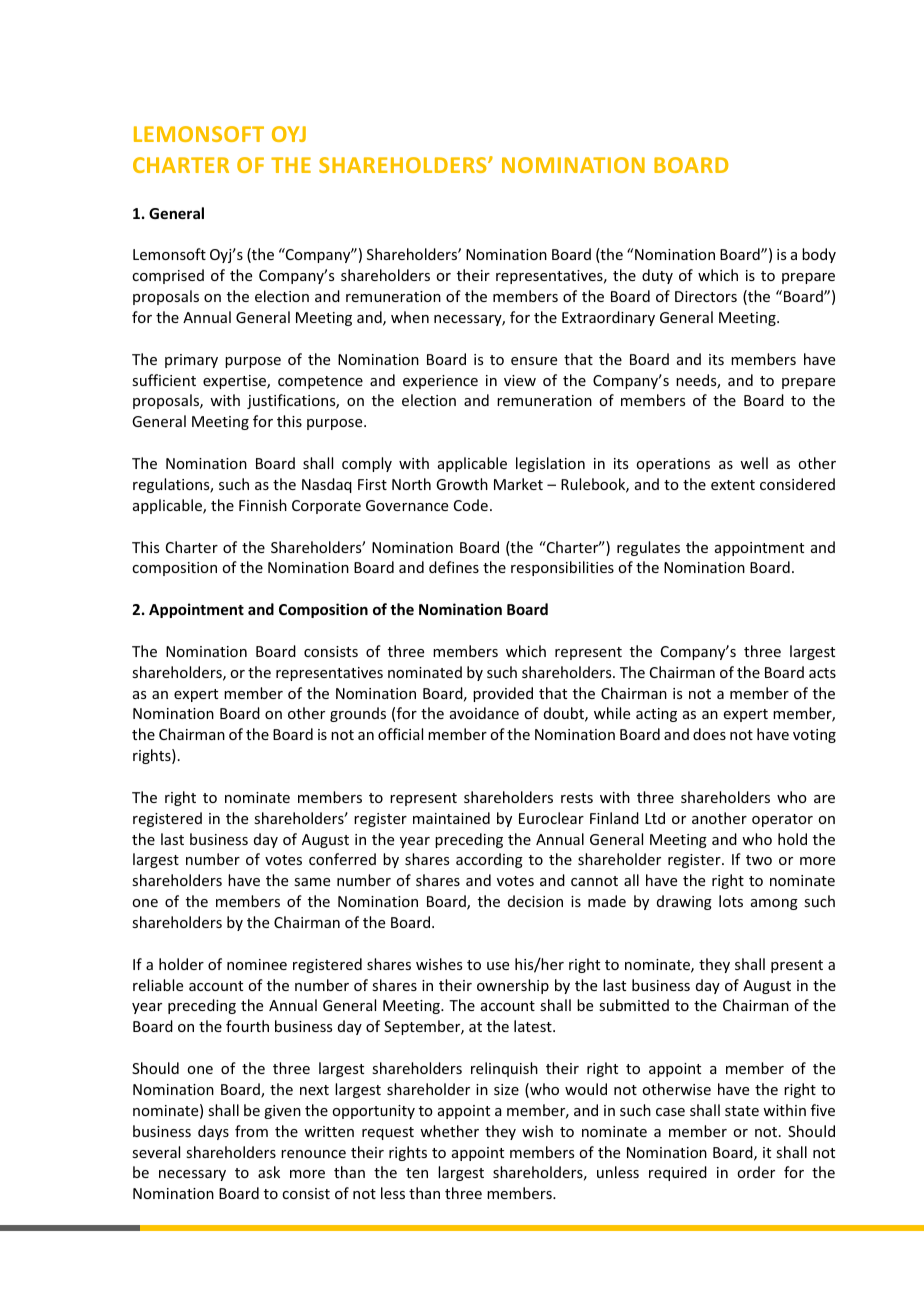 Image resolution: width=924 pixels, height=1308 pixels. I want to click on Directors, so click(706, 296).
